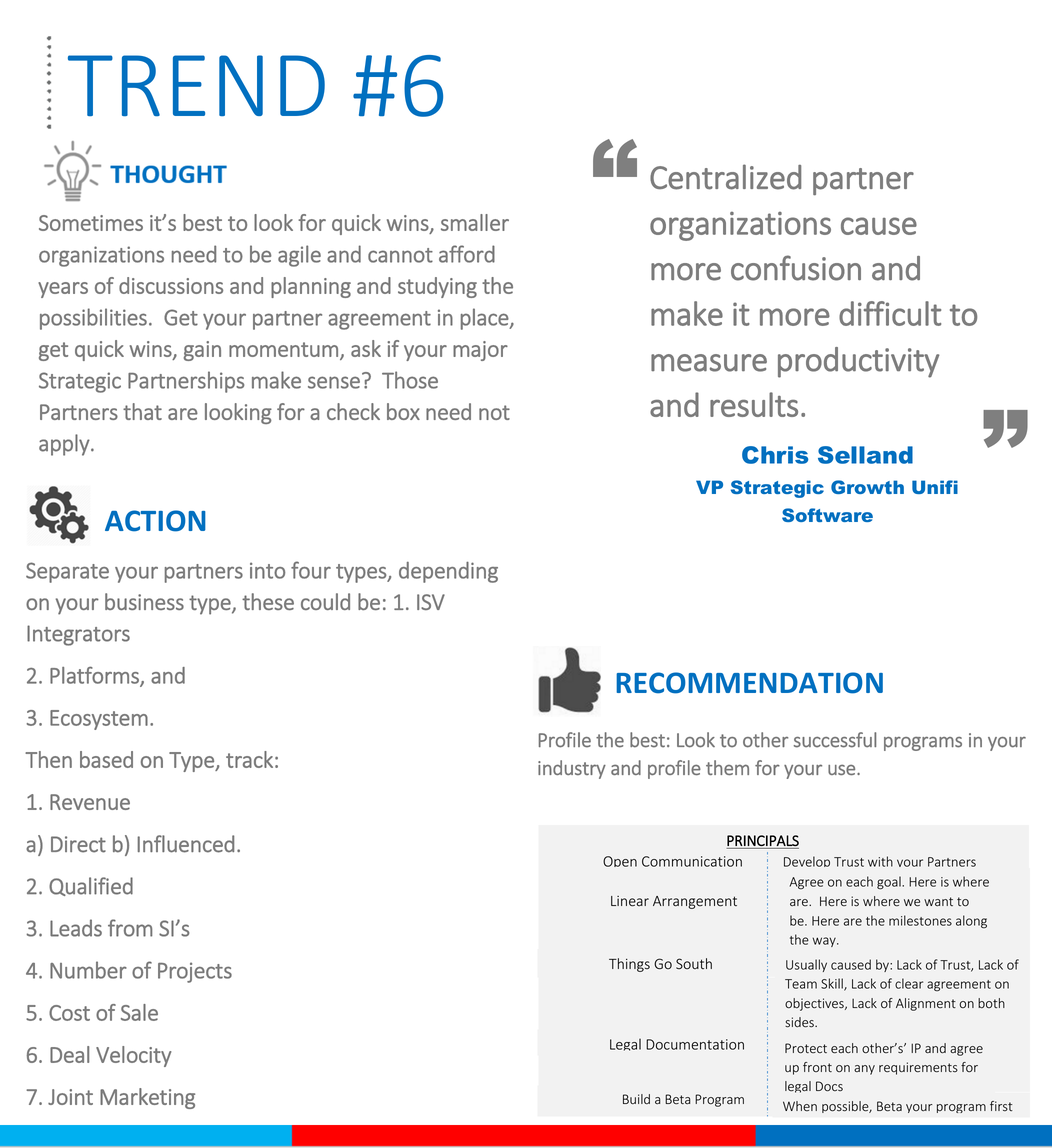 The height and width of the image is (1148, 1052). Describe the element at coordinates (448, 572) in the image. I see `depending` at that location.
